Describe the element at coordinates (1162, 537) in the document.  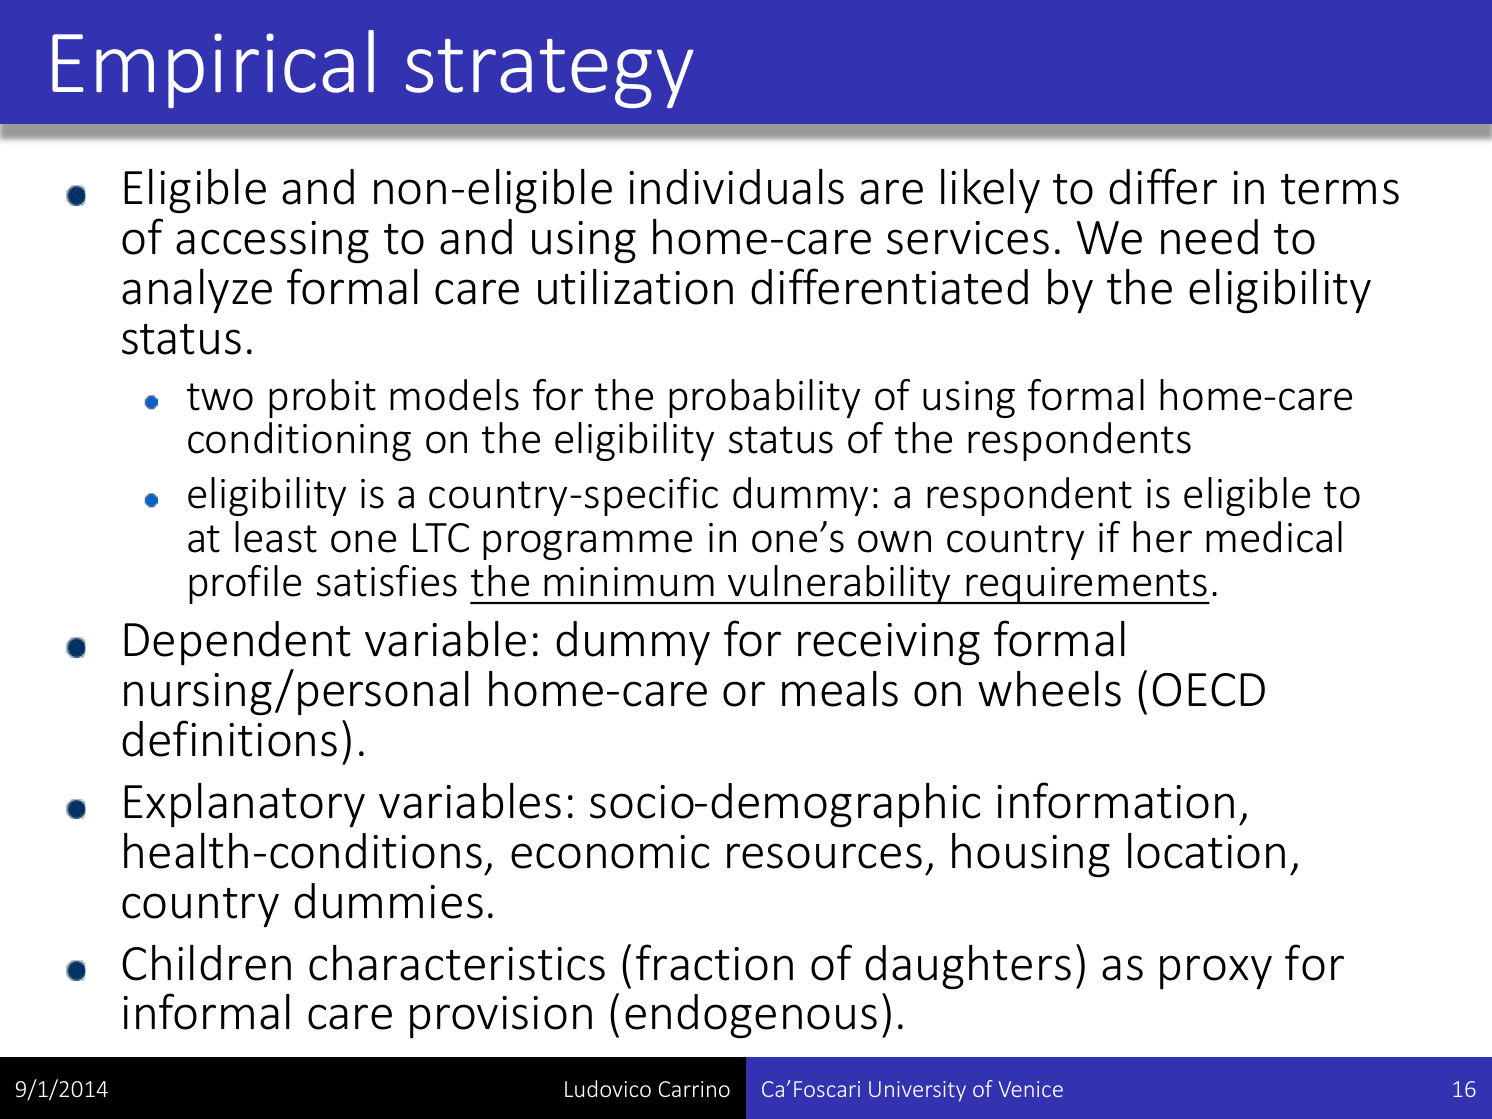
I see `her` at that location.
